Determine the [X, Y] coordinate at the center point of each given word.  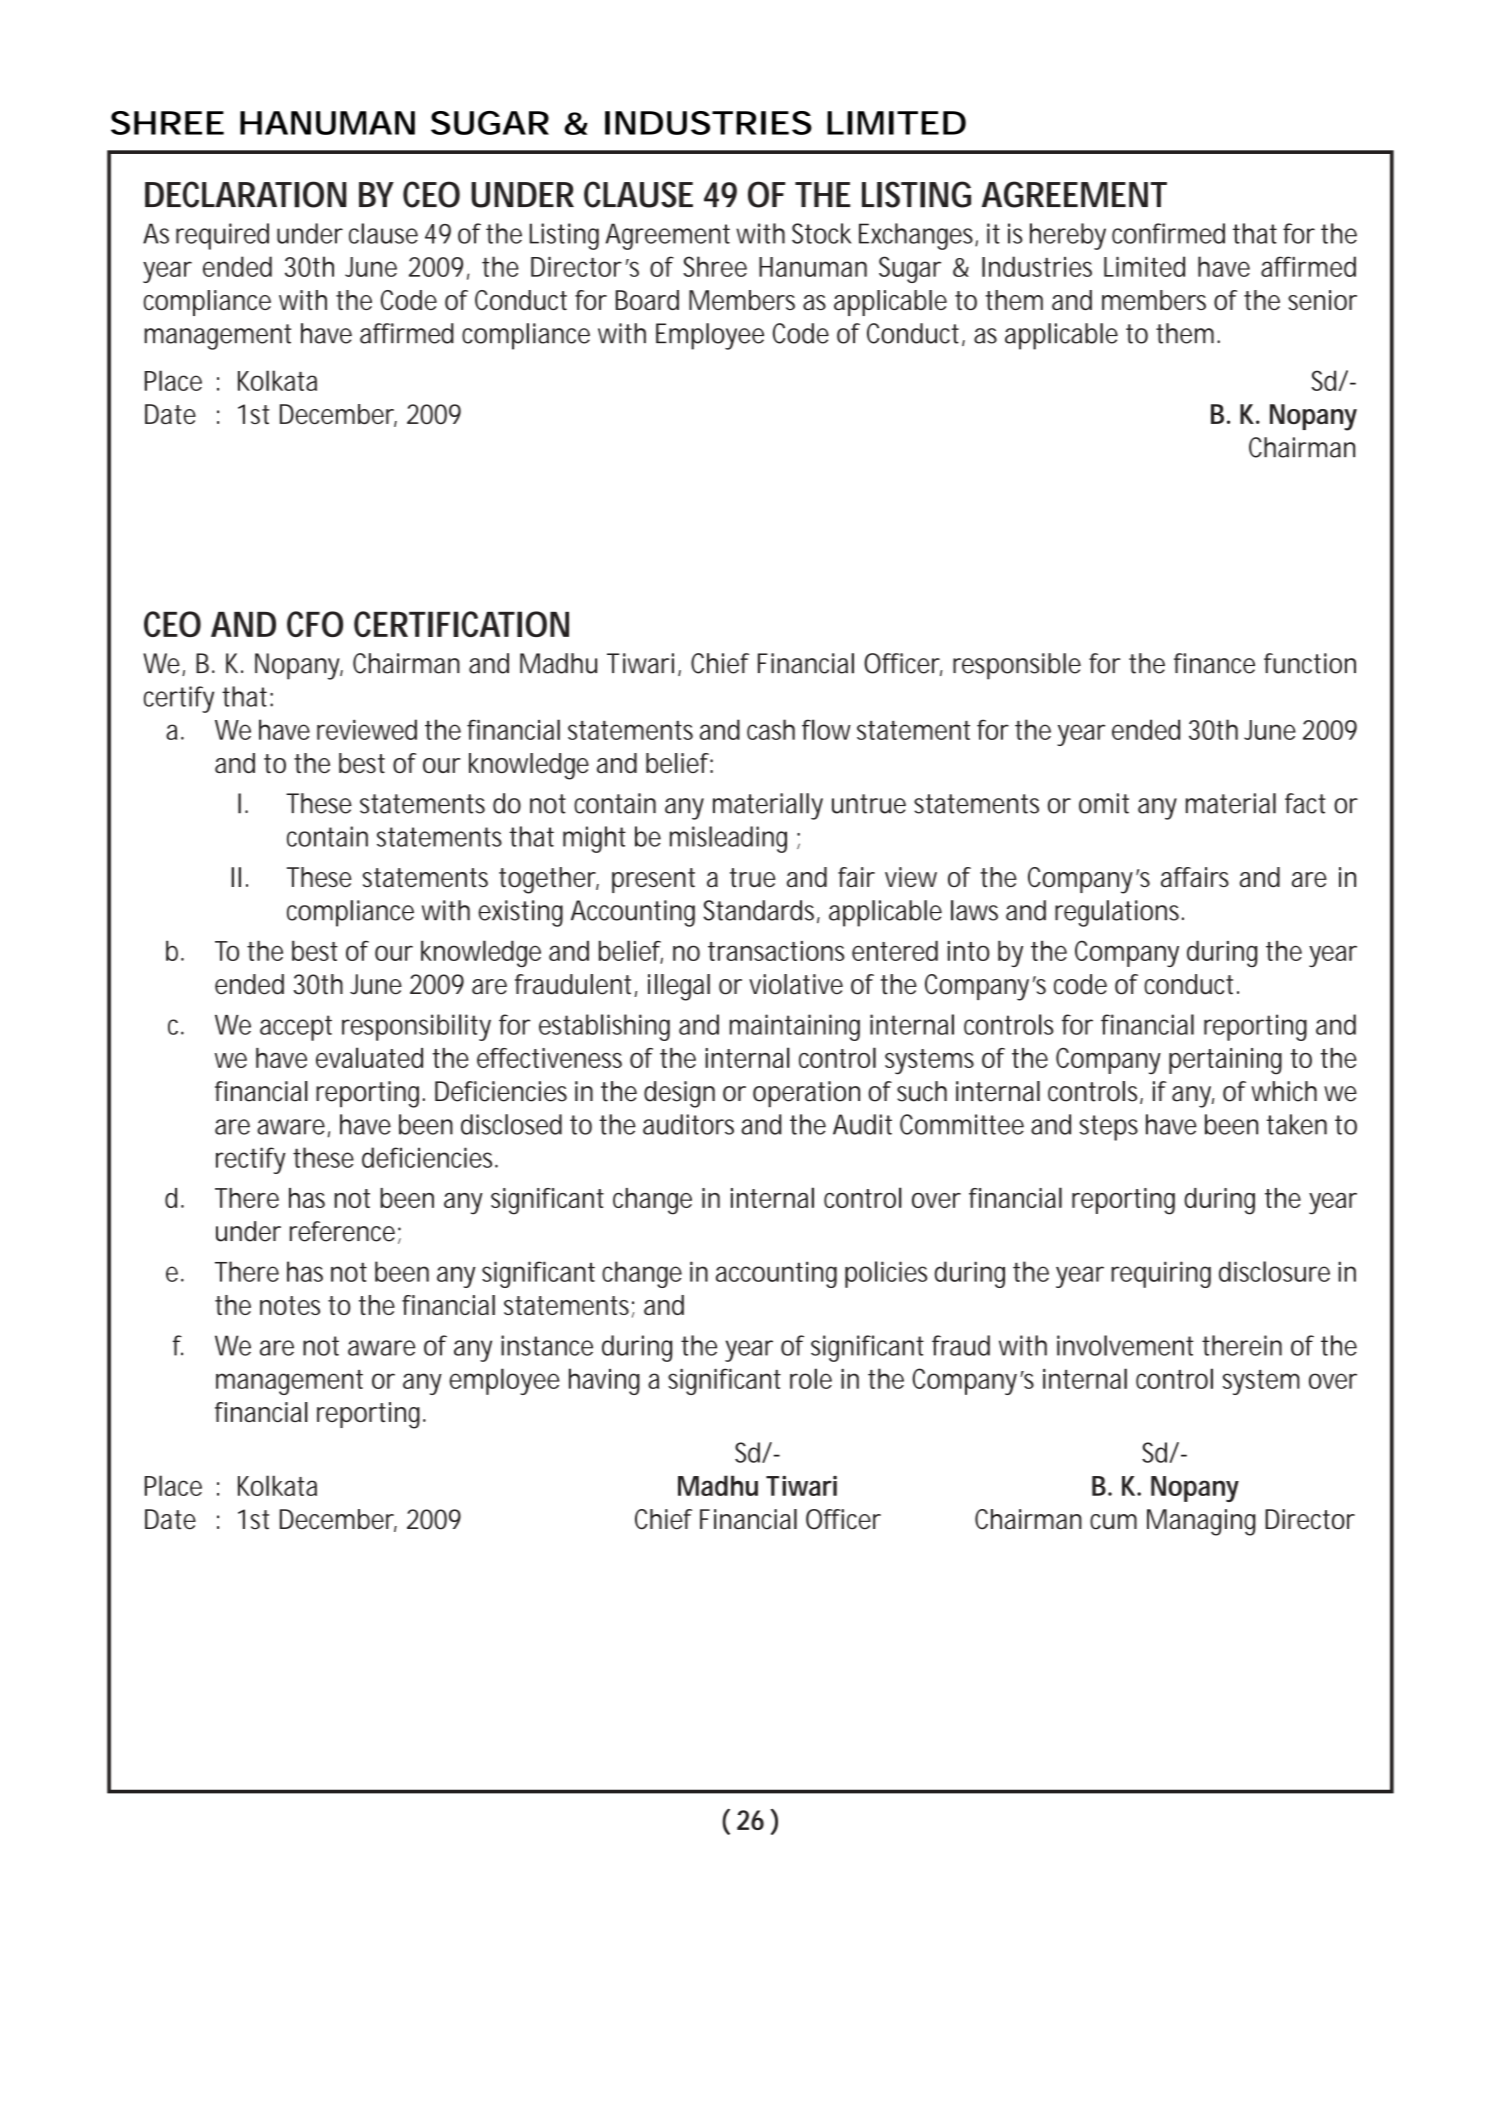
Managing [1201, 1522]
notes [290, 1305]
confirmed [1168, 233]
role [811, 1378]
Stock [821, 233]
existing [520, 913]
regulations [1117, 913]
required [222, 236]
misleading [728, 839]
